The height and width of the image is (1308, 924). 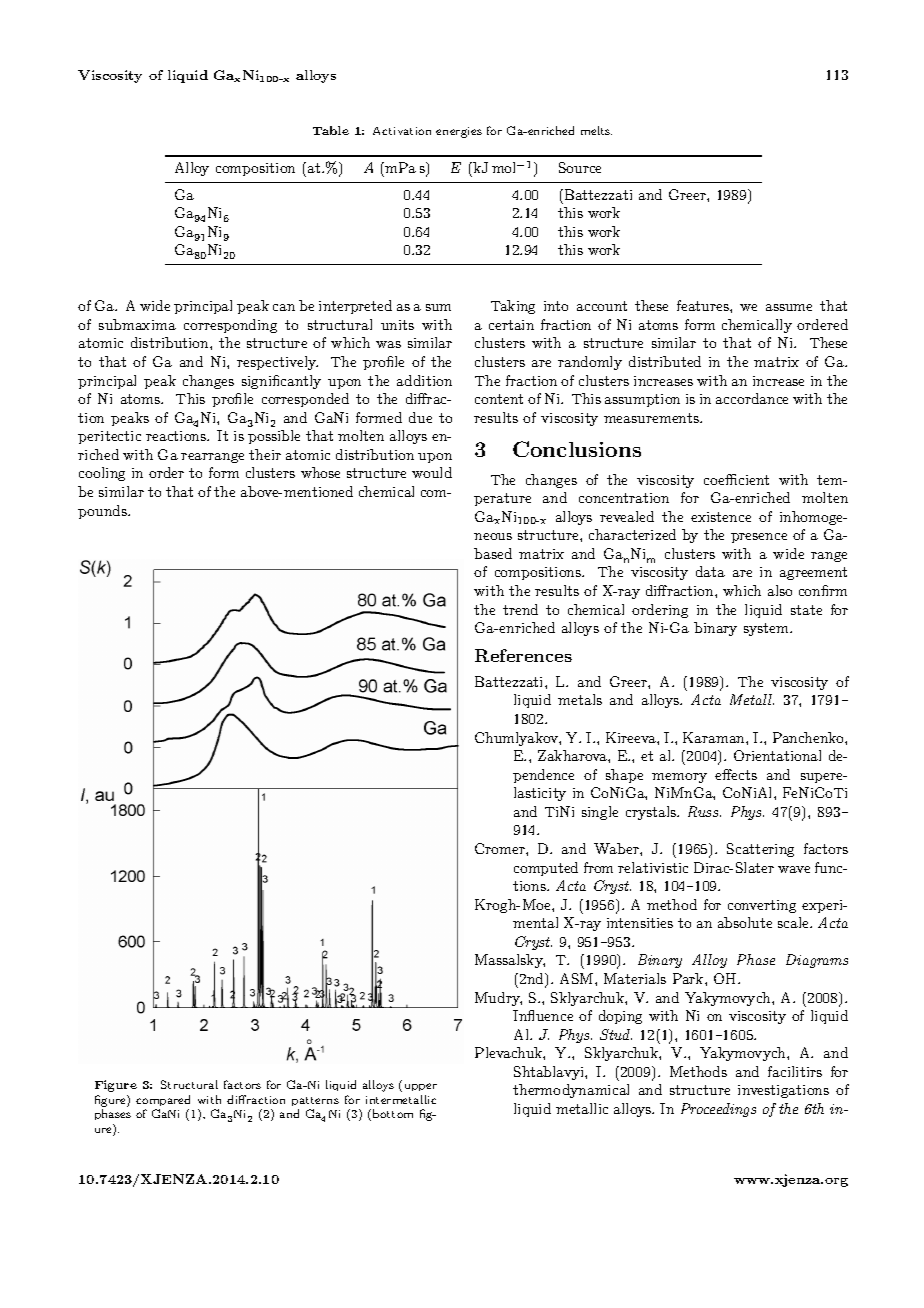 I want to click on Table, so click(x=331, y=130).
